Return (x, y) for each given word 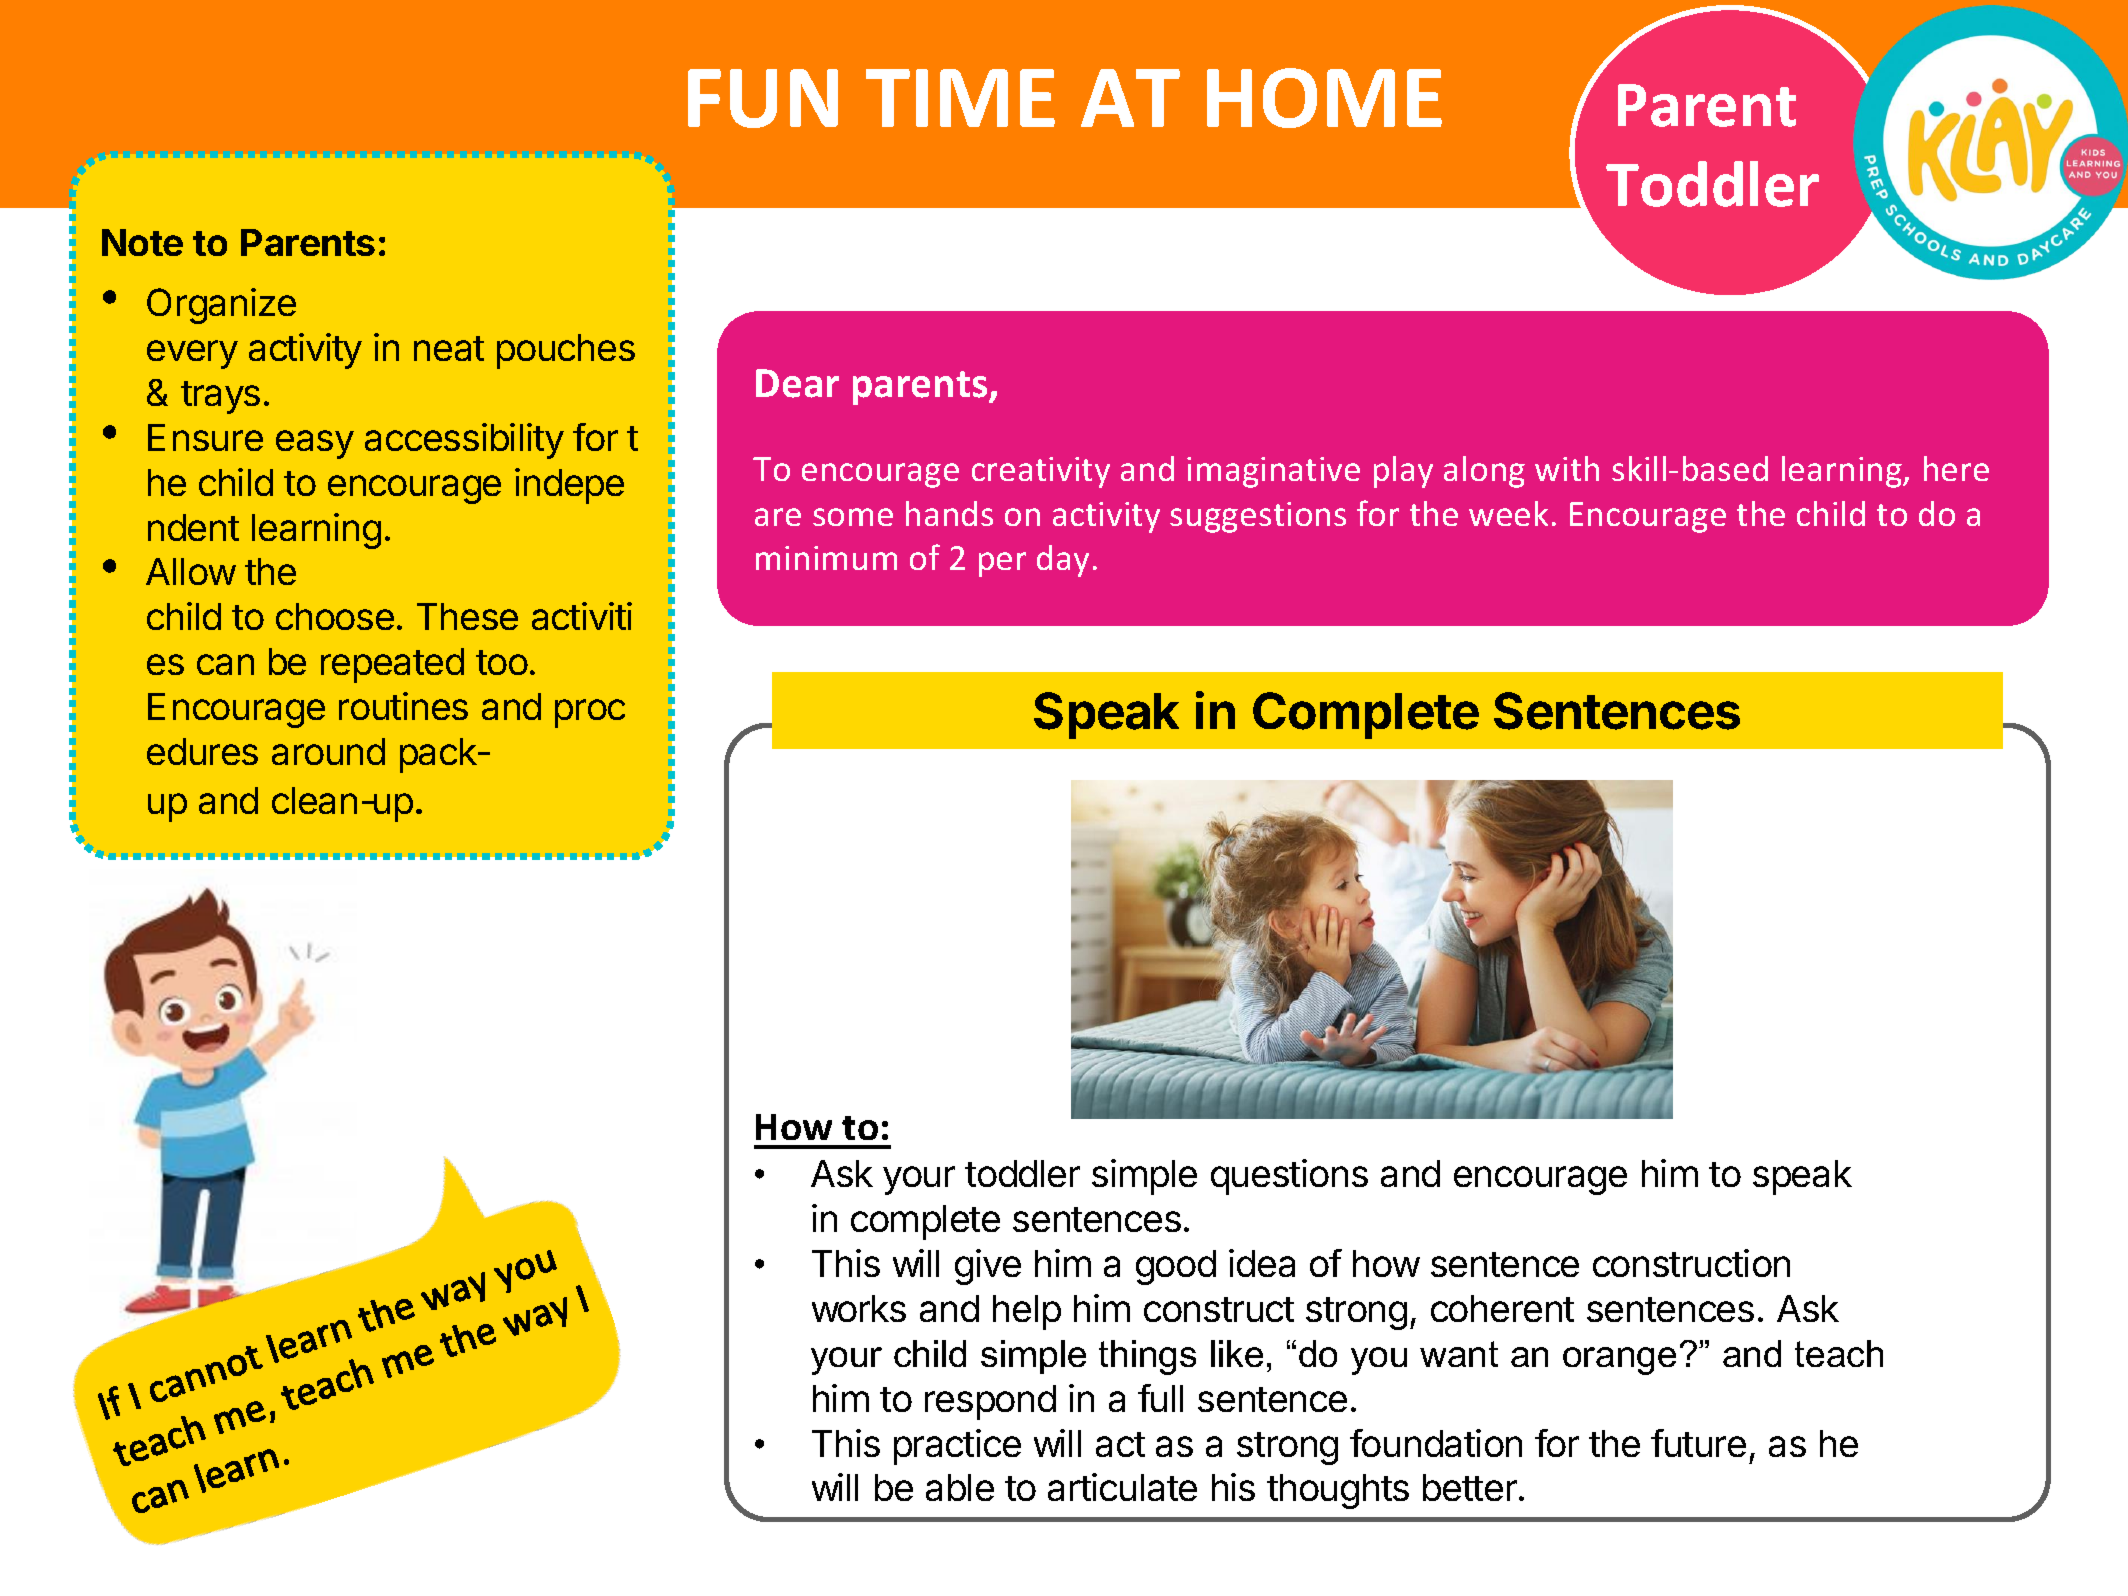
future (1698, 1443)
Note (142, 242)
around (328, 751)
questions (1289, 1177)
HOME (1324, 98)
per (1002, 564)
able (960, 1487)
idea (1262, 1263)
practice (957, 1447)
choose (335, 616)
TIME (960, 98)
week (1508, 513)
